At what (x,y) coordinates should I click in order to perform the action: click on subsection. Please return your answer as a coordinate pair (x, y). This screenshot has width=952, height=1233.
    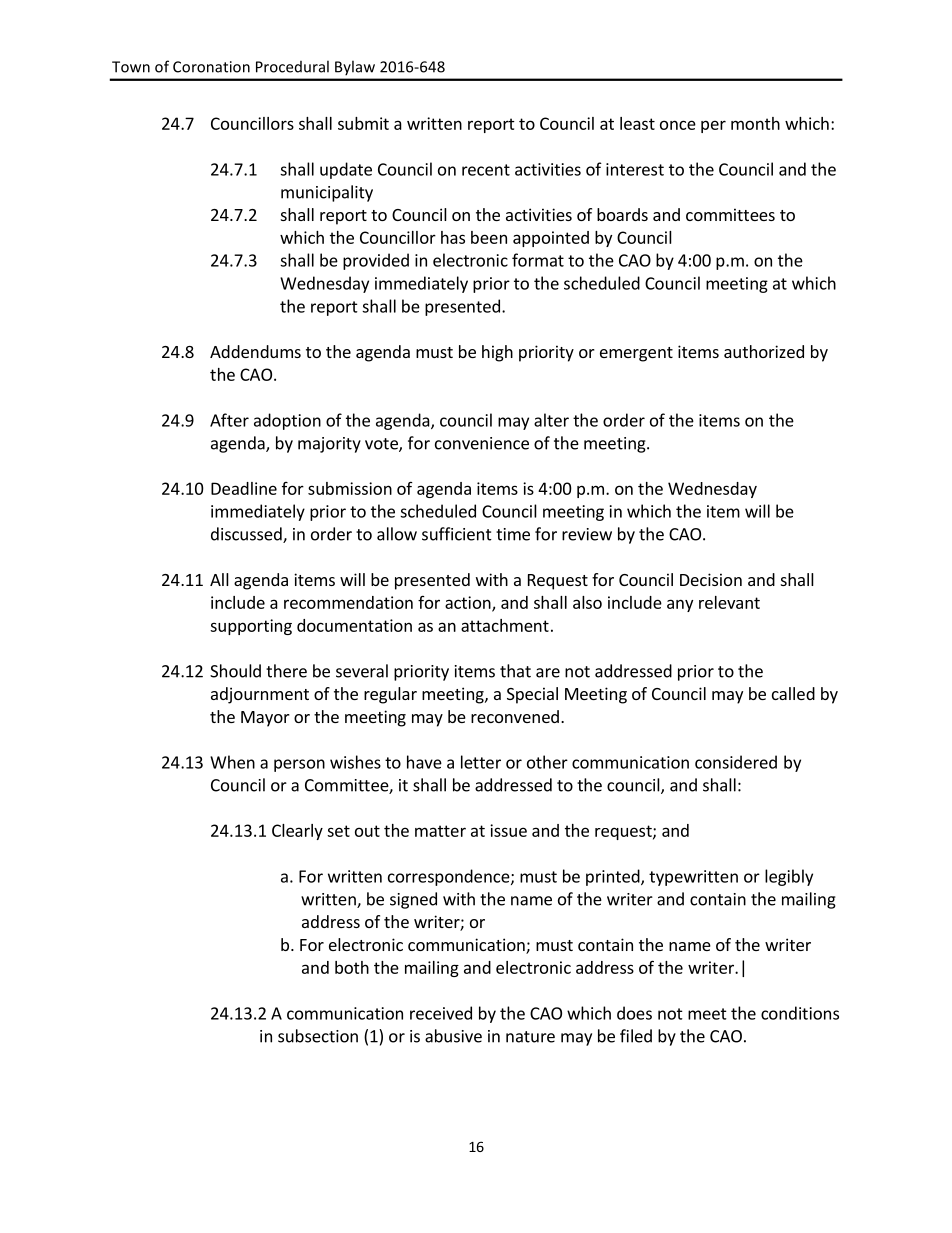
    Looking at the image, I should click on (318, 1036).
